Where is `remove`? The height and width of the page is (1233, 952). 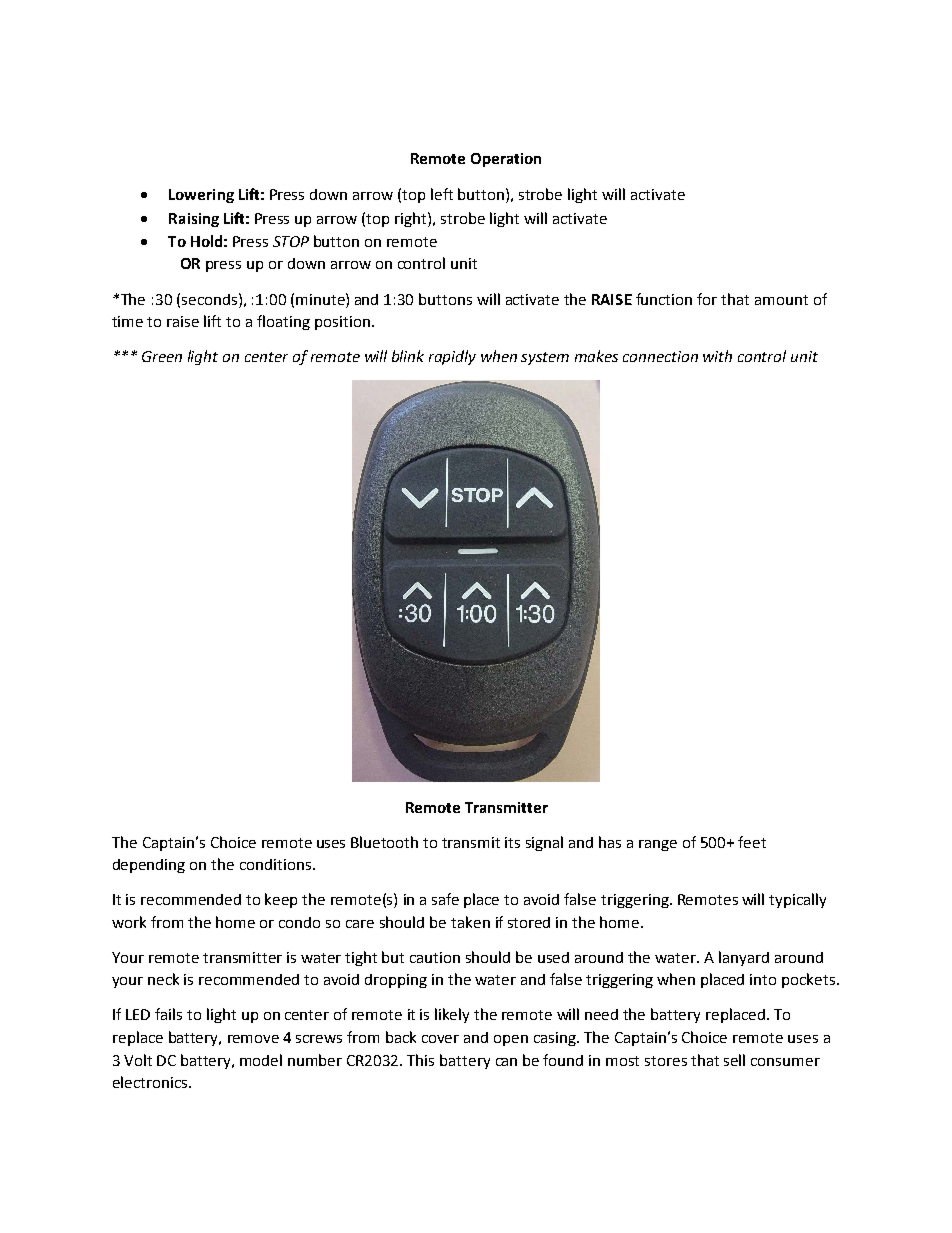
remove is located at coordinates (253, 1039).
